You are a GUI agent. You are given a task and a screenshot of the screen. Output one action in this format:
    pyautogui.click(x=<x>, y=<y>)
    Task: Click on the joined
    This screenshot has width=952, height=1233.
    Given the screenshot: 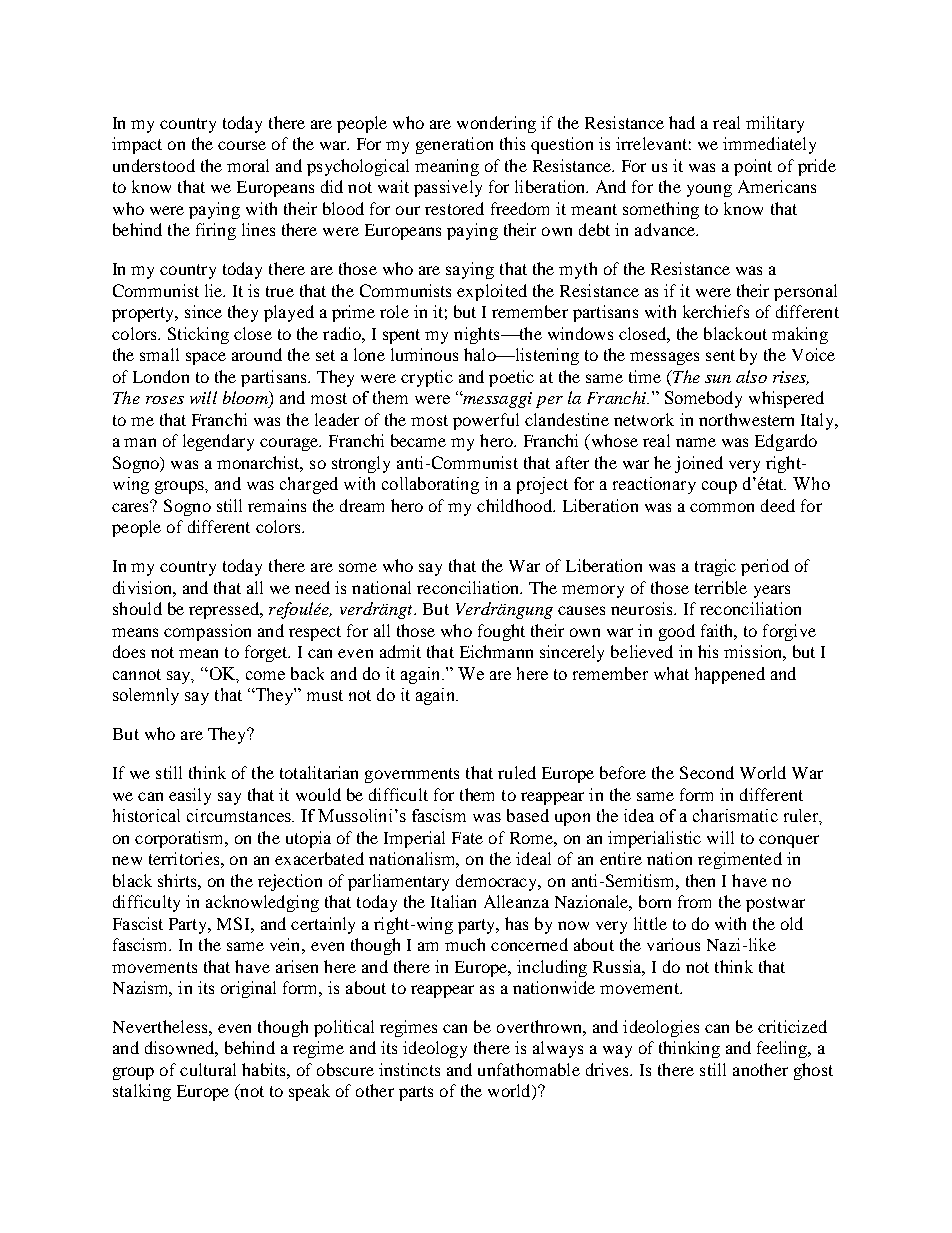 What is the action you would take?
    pyautogui.click(x=699, y=464)
